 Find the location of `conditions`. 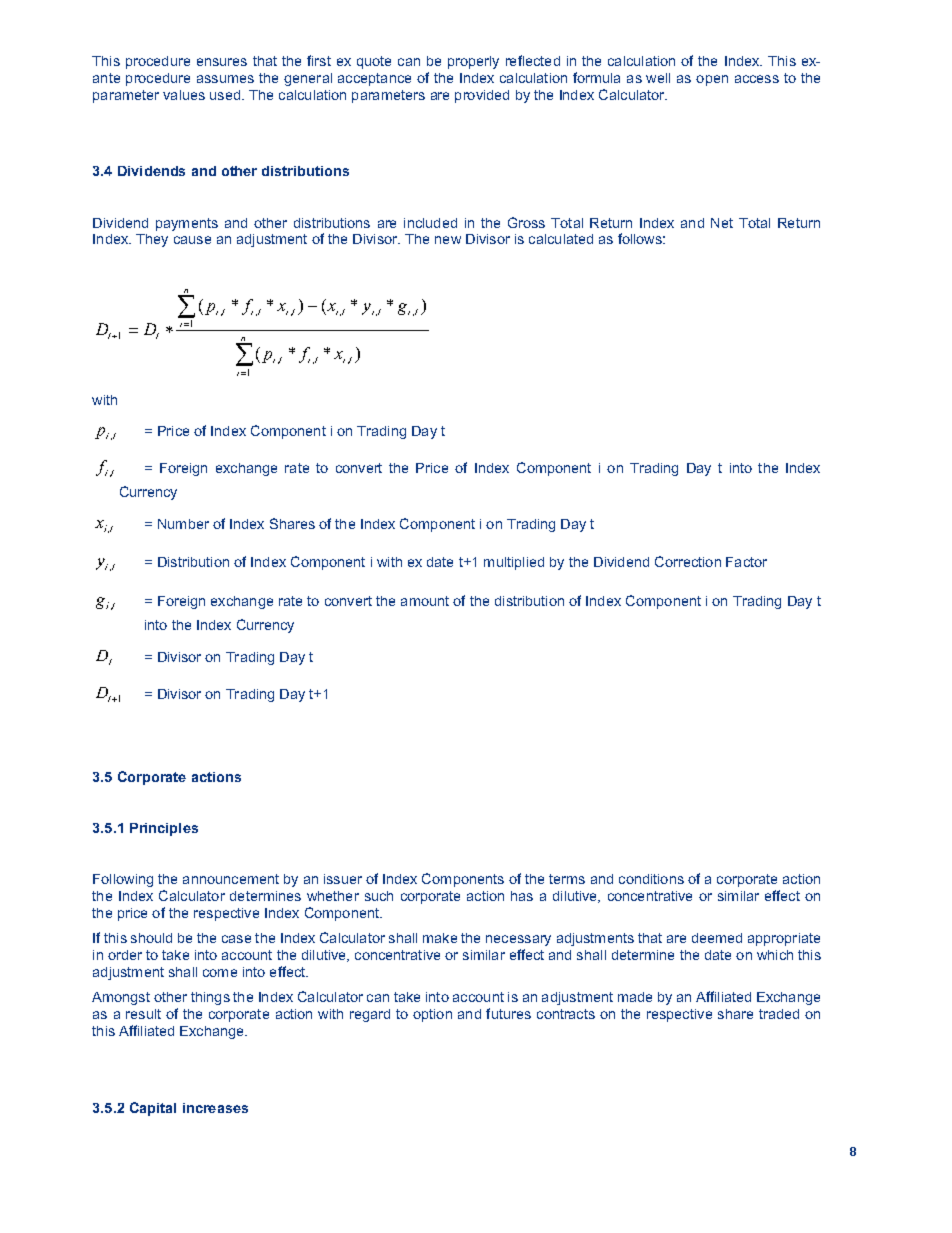

conditions is located at coordinates (651, 879).
